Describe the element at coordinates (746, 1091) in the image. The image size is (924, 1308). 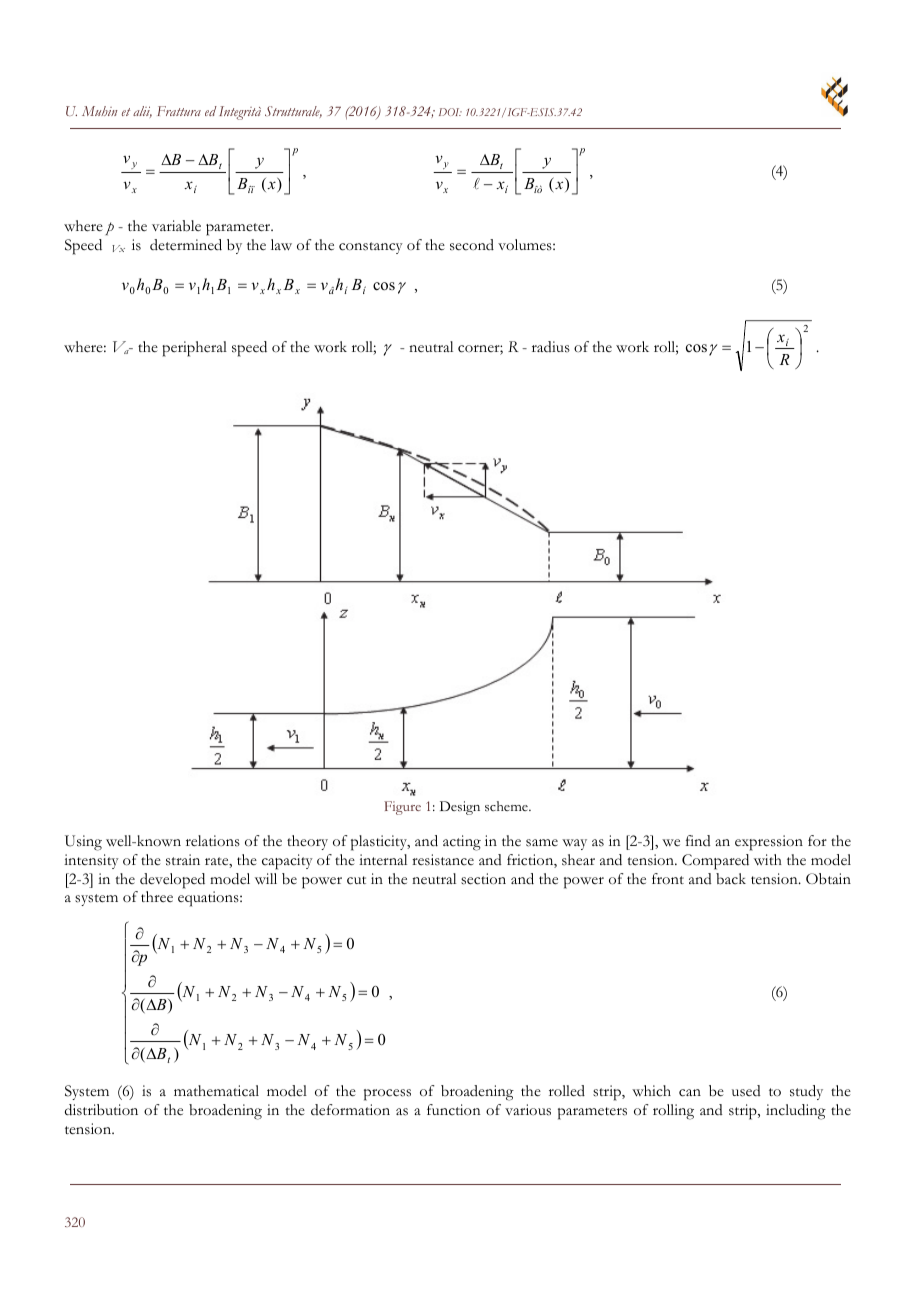
I see `used` at that location.
